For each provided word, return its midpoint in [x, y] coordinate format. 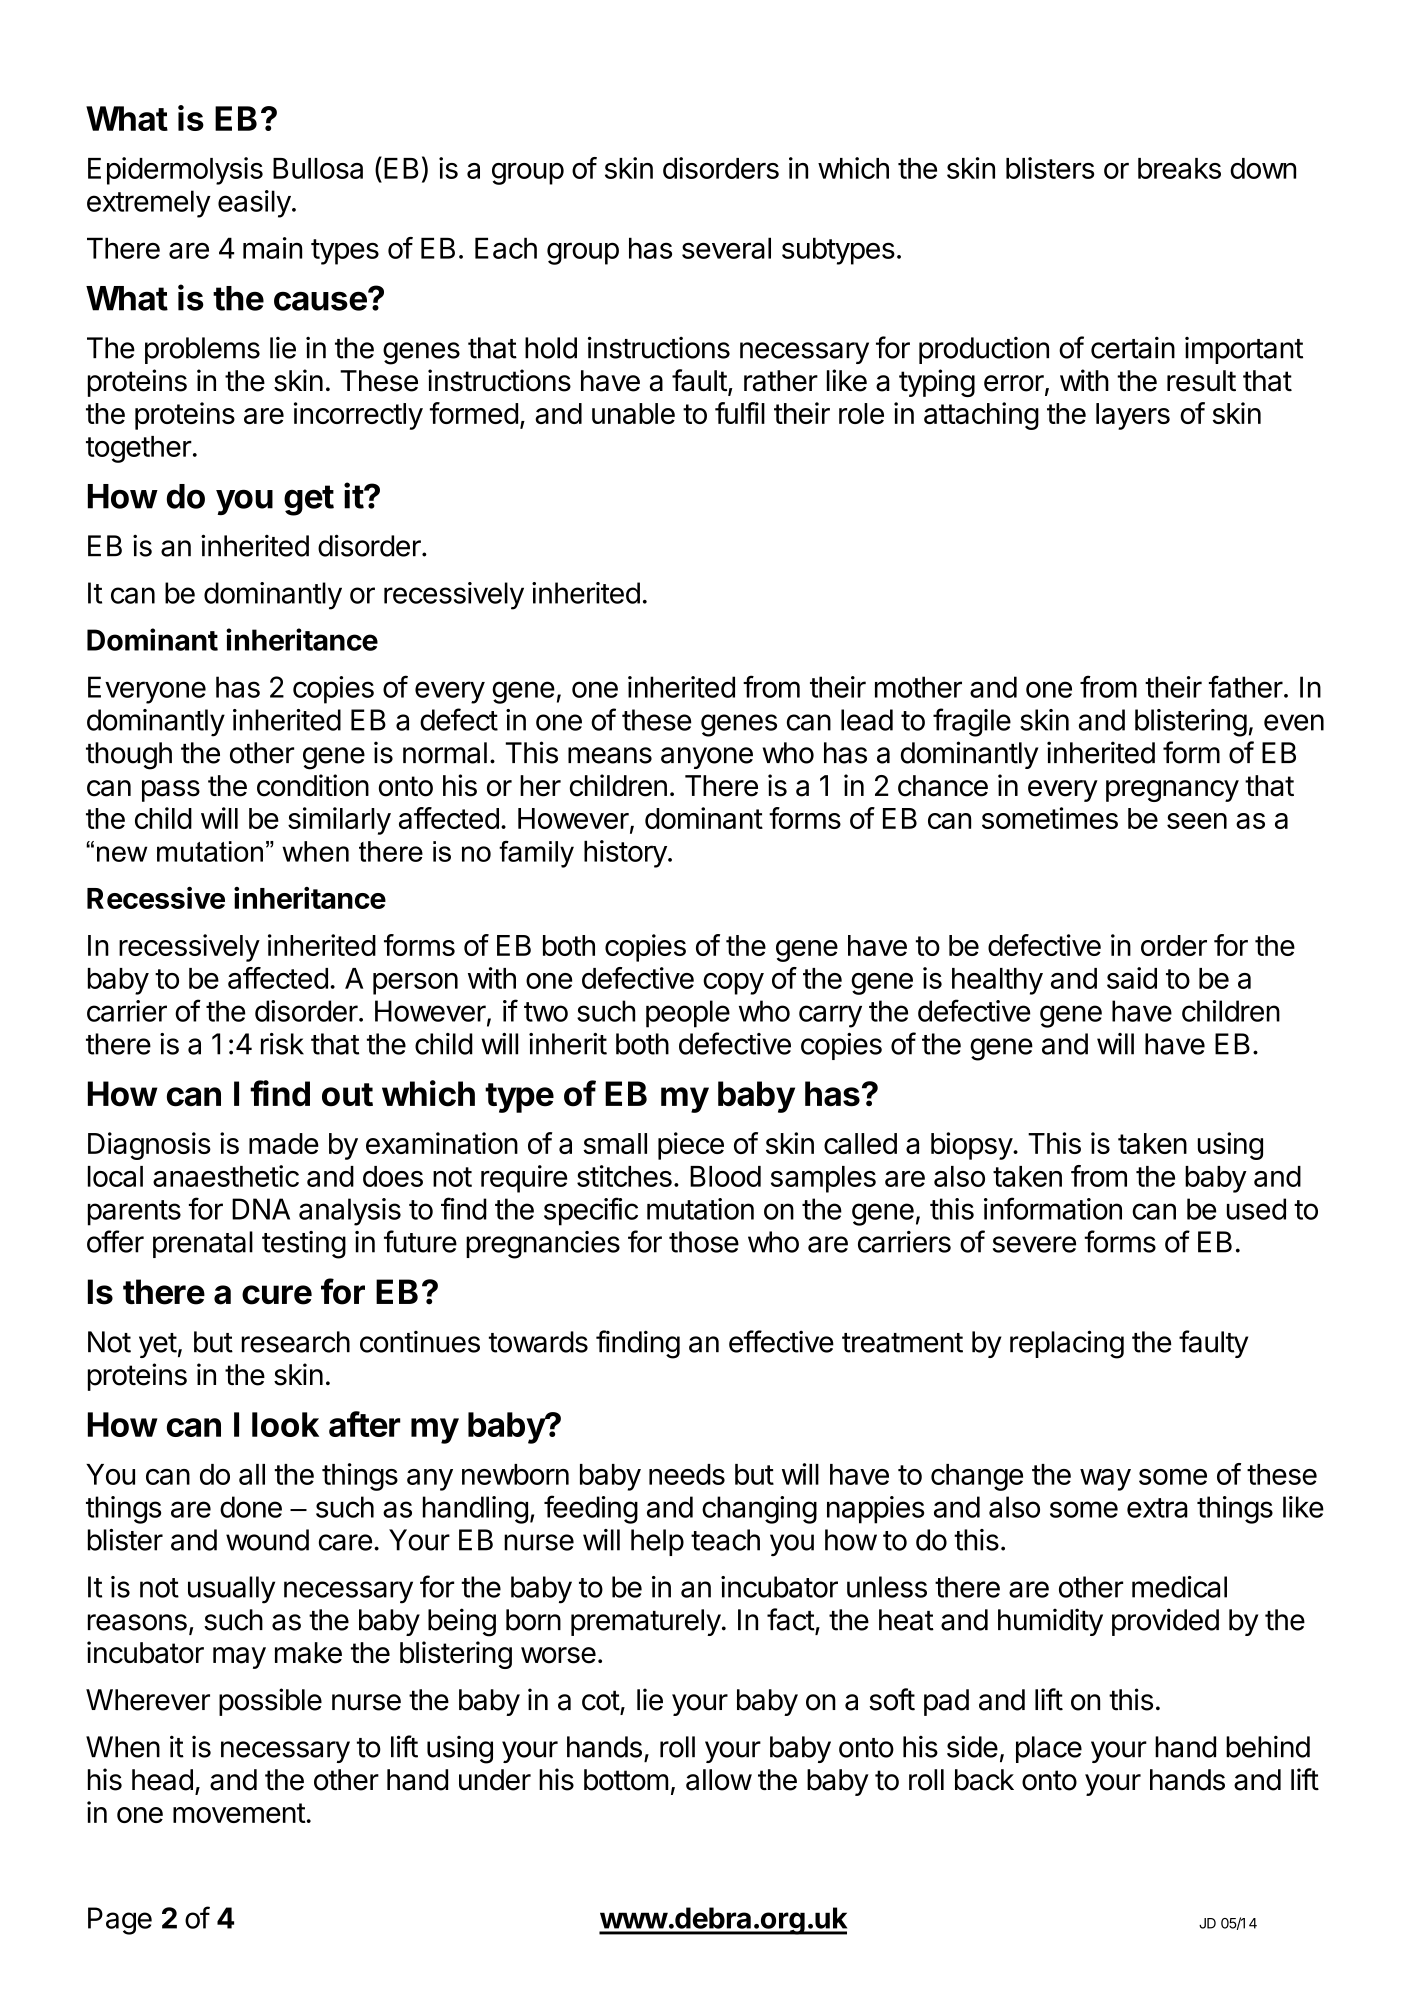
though [129, 756]
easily [254, 204]
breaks [1179, 168]
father [1246, 686]
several [726, 248]
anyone [707, 758]
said [1132, 978]
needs [687, 1474]
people [688, 1014]
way [1105, 1480]
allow [719, 1780]
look [285, 1424]
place [1049, 1749]
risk [282, 1044]
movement [239, 1813]
